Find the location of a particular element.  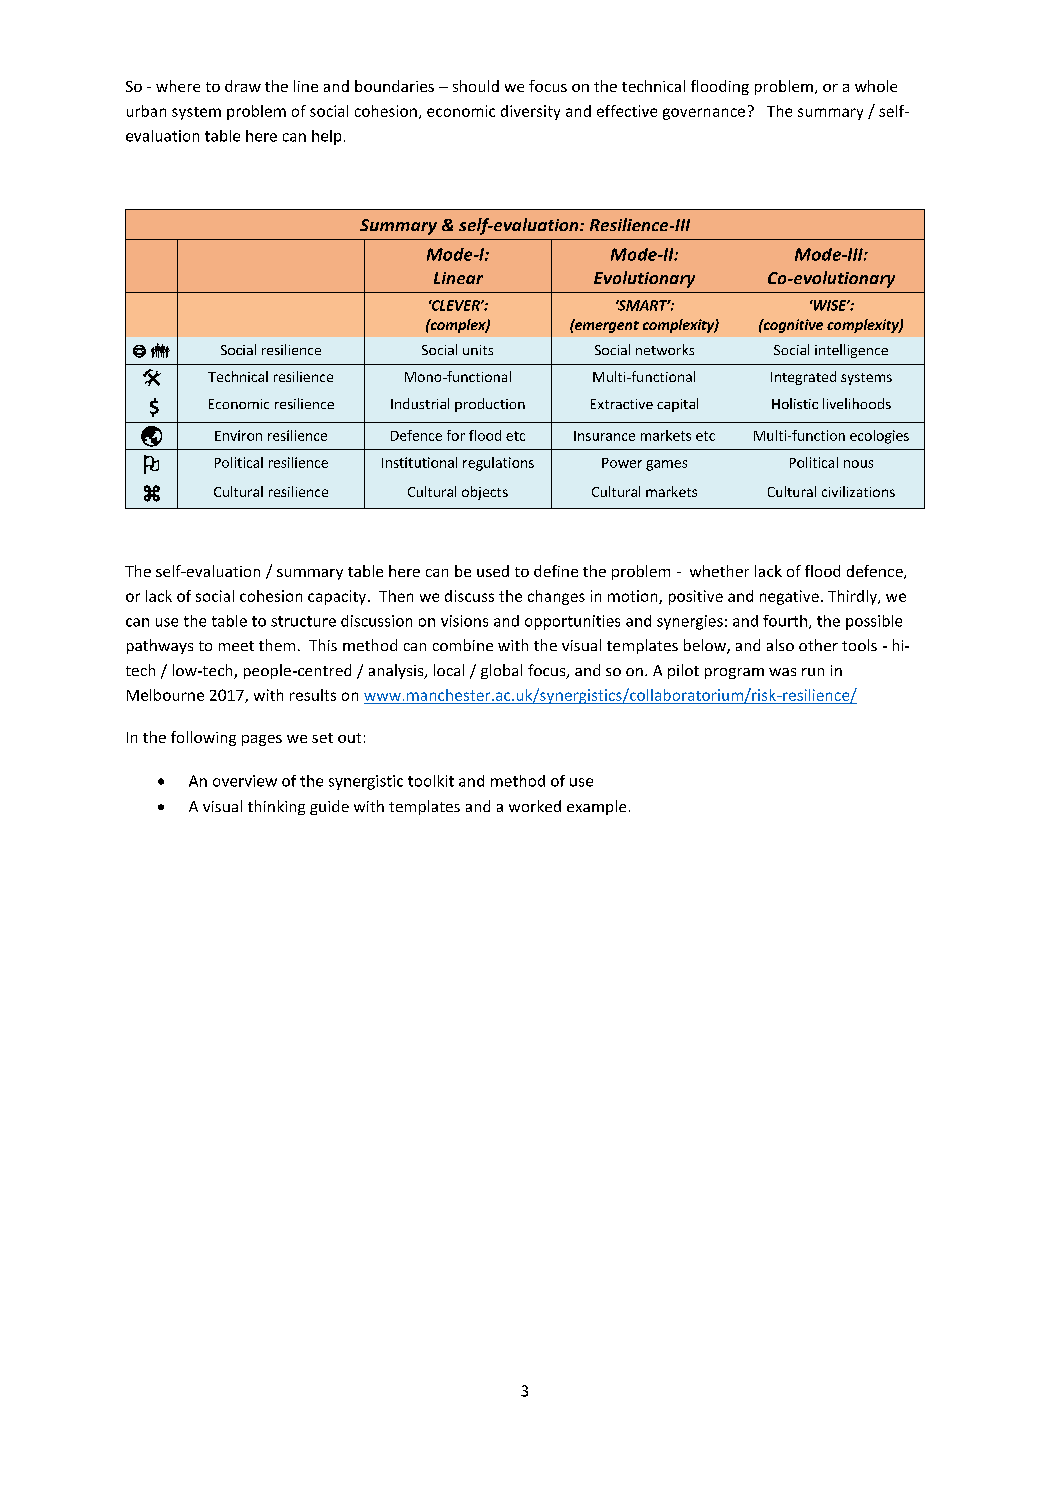

draw is located at coordinates (243, 86).
